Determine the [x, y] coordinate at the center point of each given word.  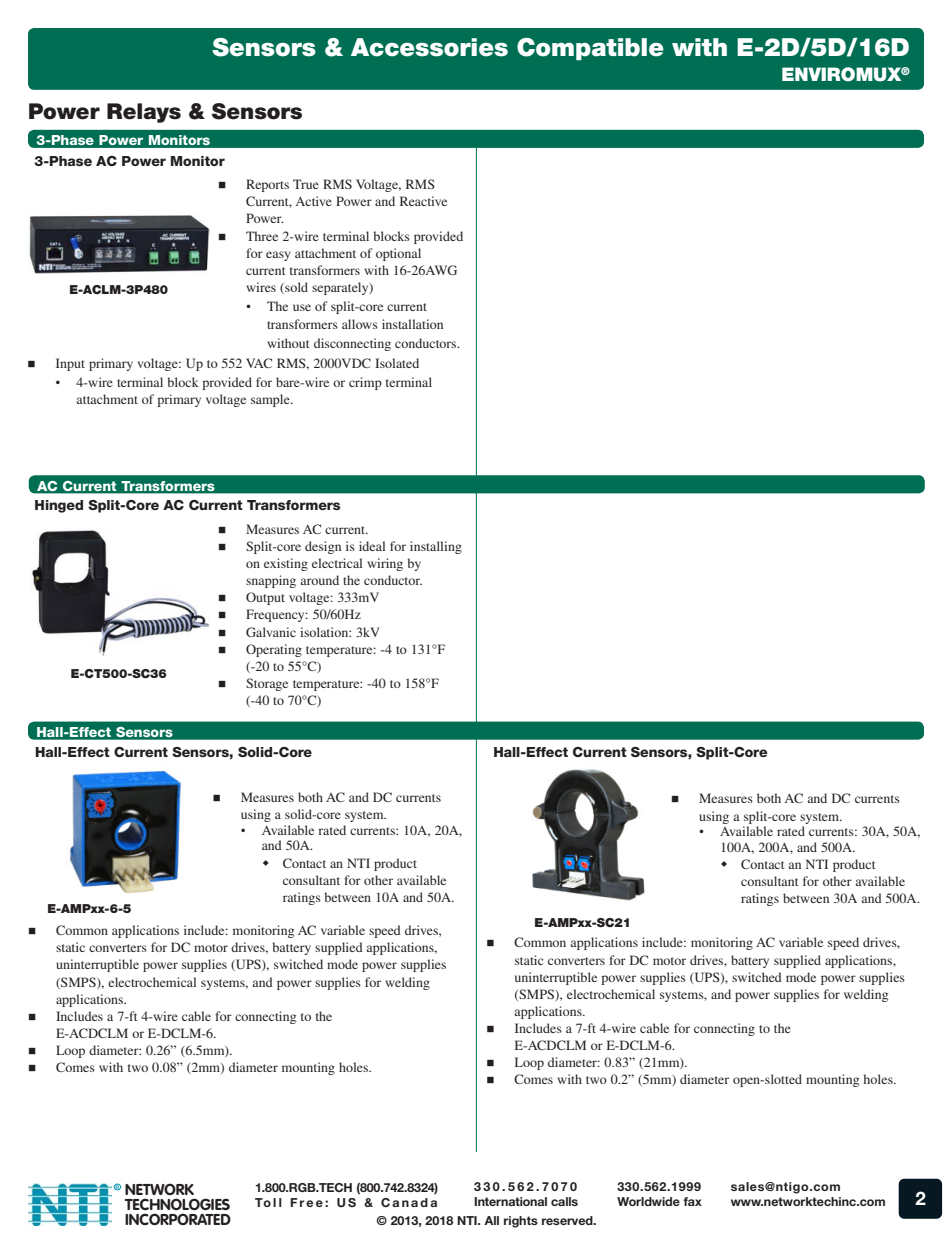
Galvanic [271, 632]
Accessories [429, 47]
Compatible [590, 49]
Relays [144, 113]
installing [436, 547]
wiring [385, 564]
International [510, 1201]
